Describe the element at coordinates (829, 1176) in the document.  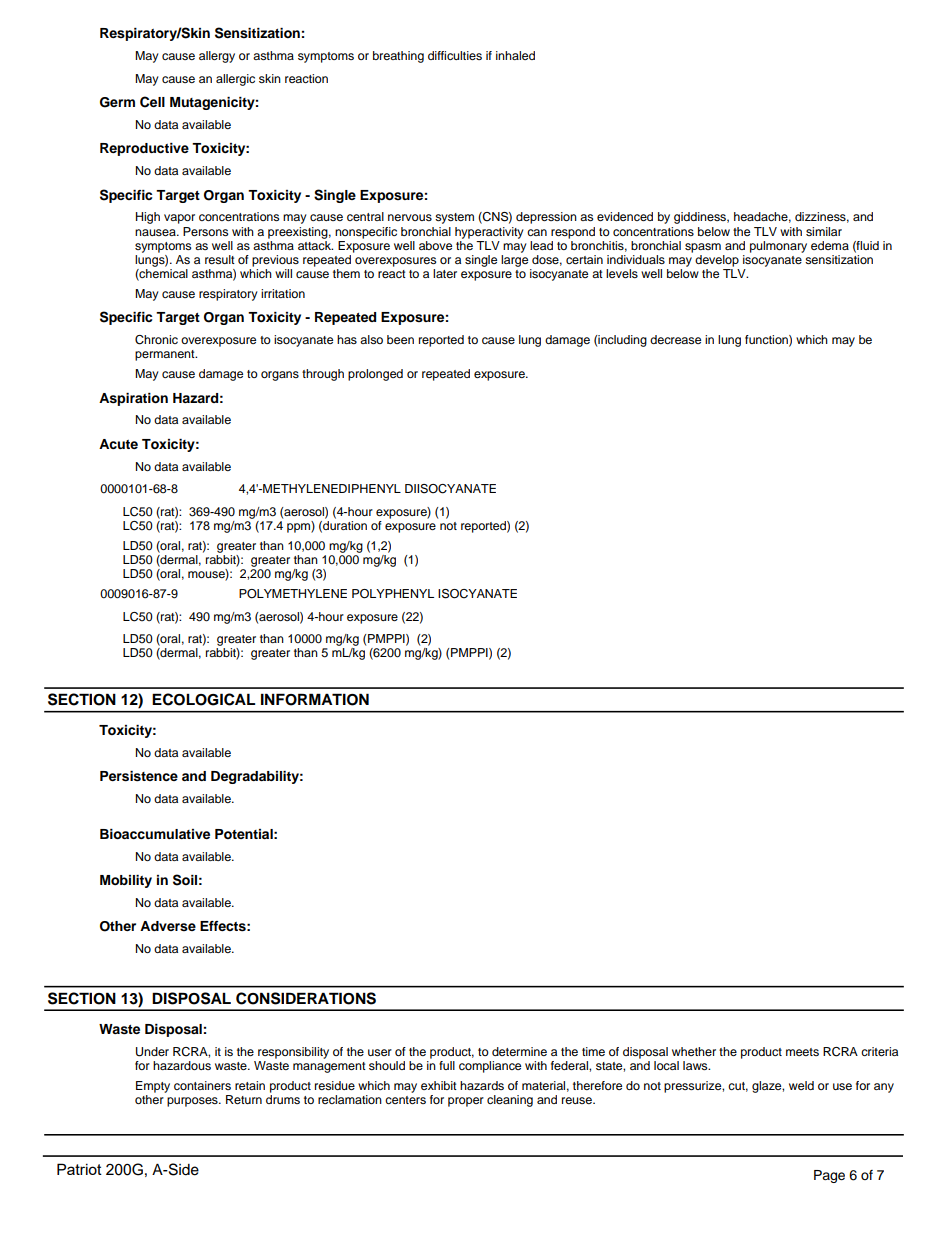
I see `Page` at that location.
